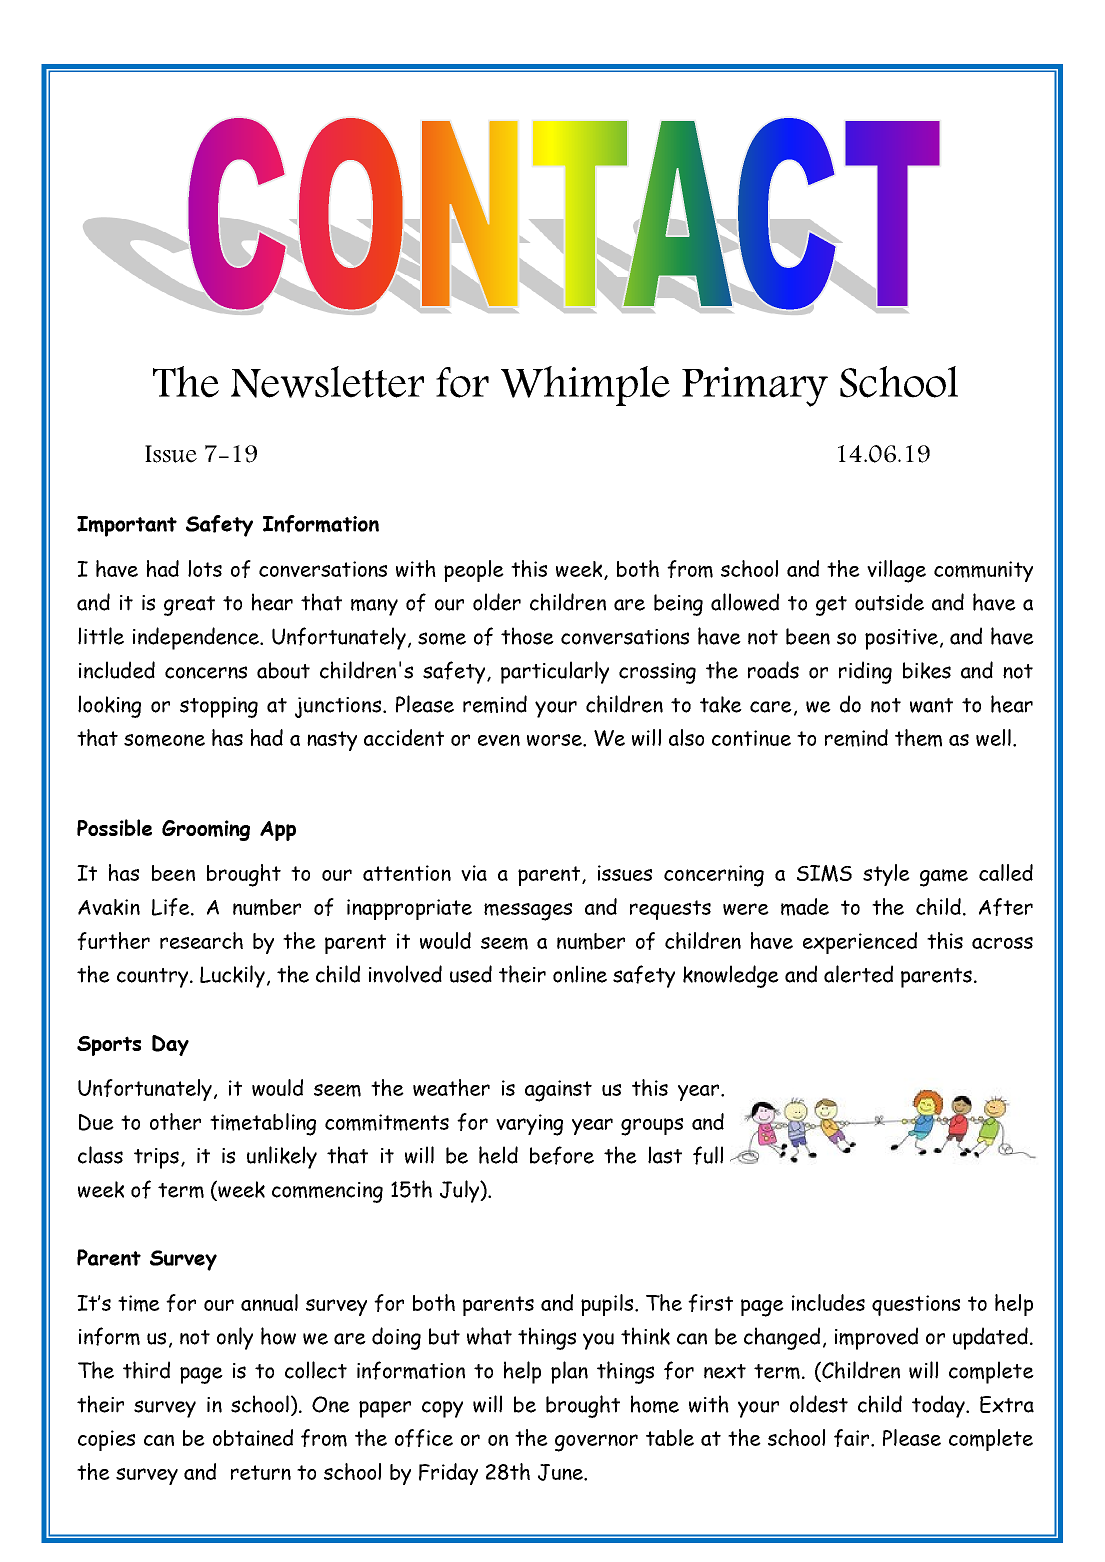 The width and height of the image is (1105, 1562). I want to click on Primary, so click(755, 387).
